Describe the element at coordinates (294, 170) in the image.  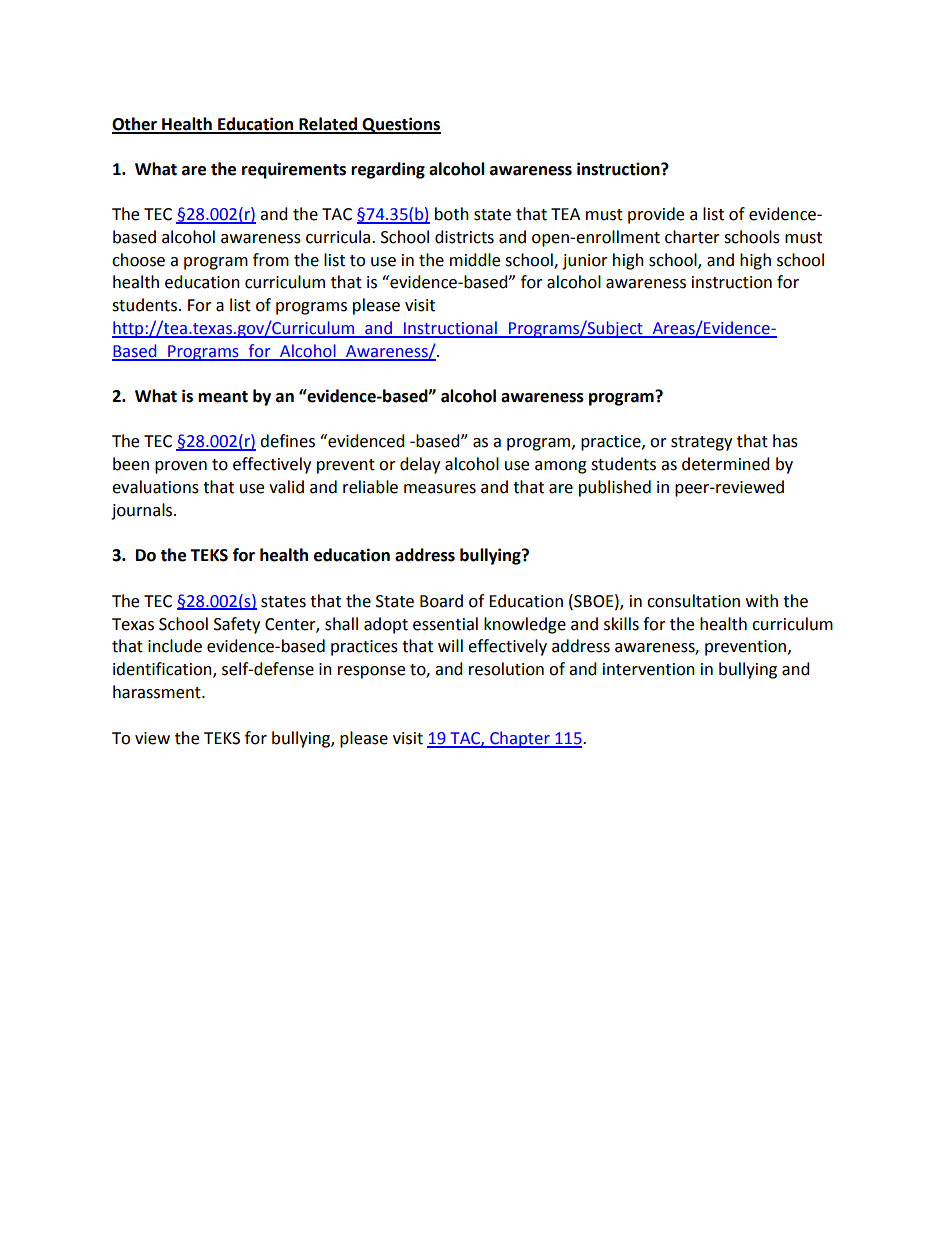
I see `requirements` at that location.
